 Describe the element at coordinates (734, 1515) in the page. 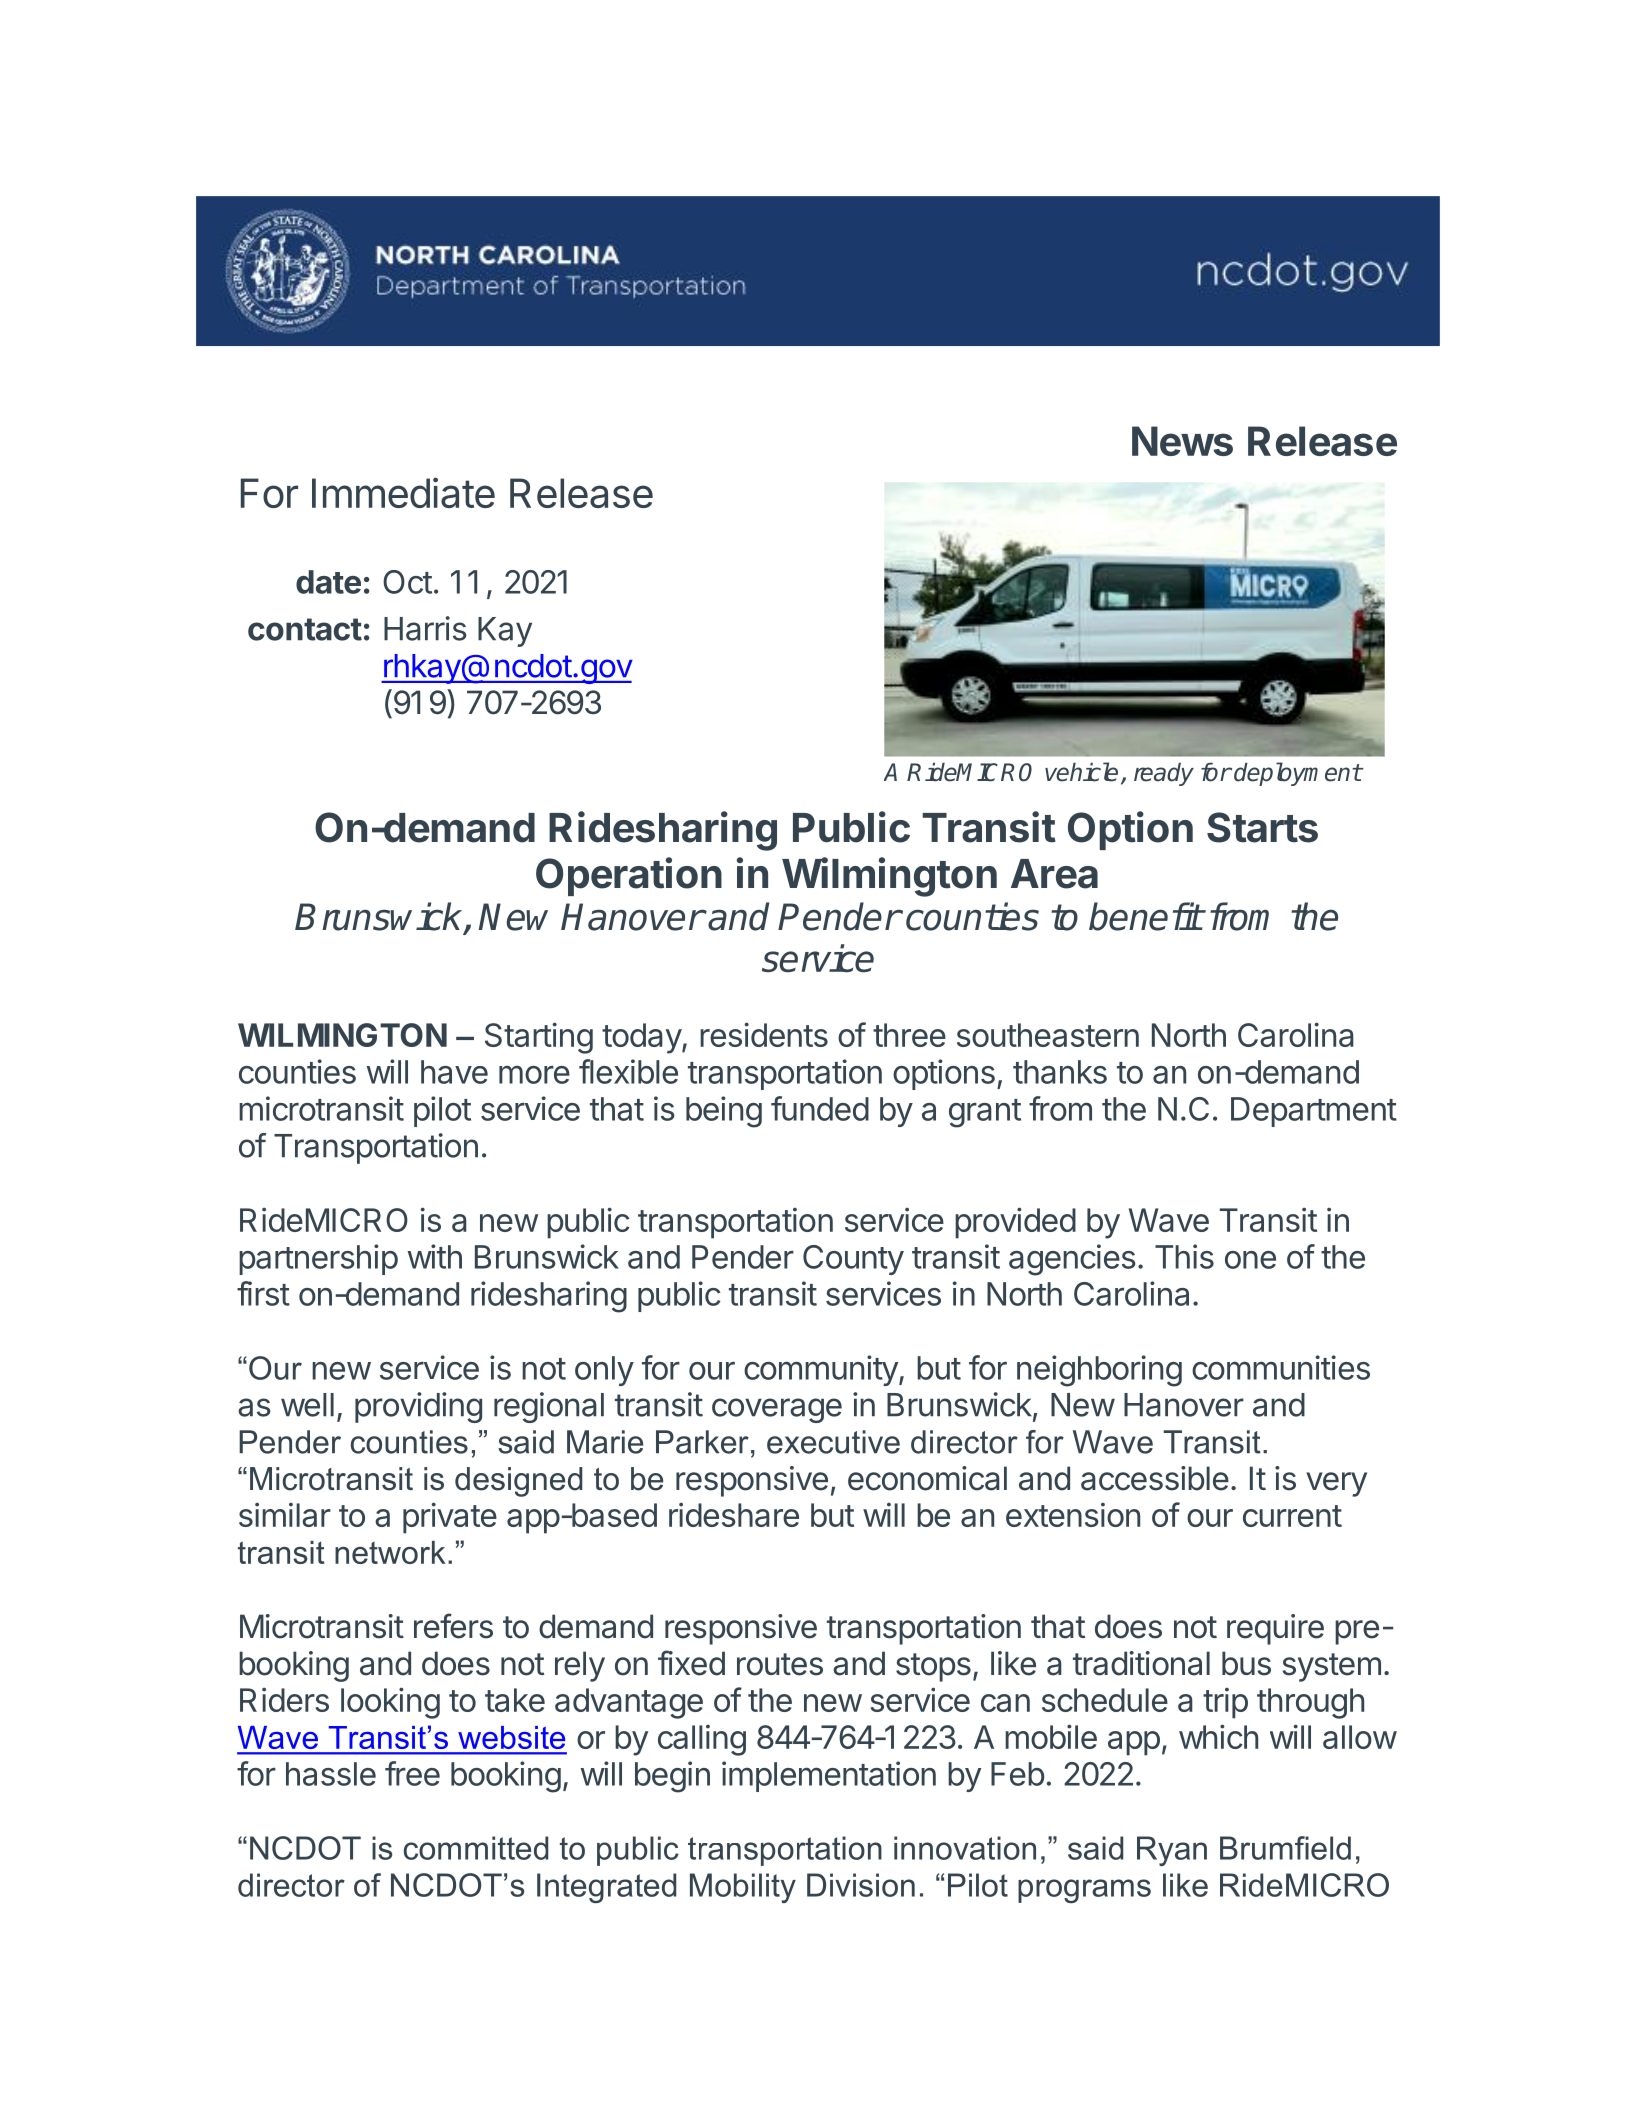

I see `rideshare` at that location.
